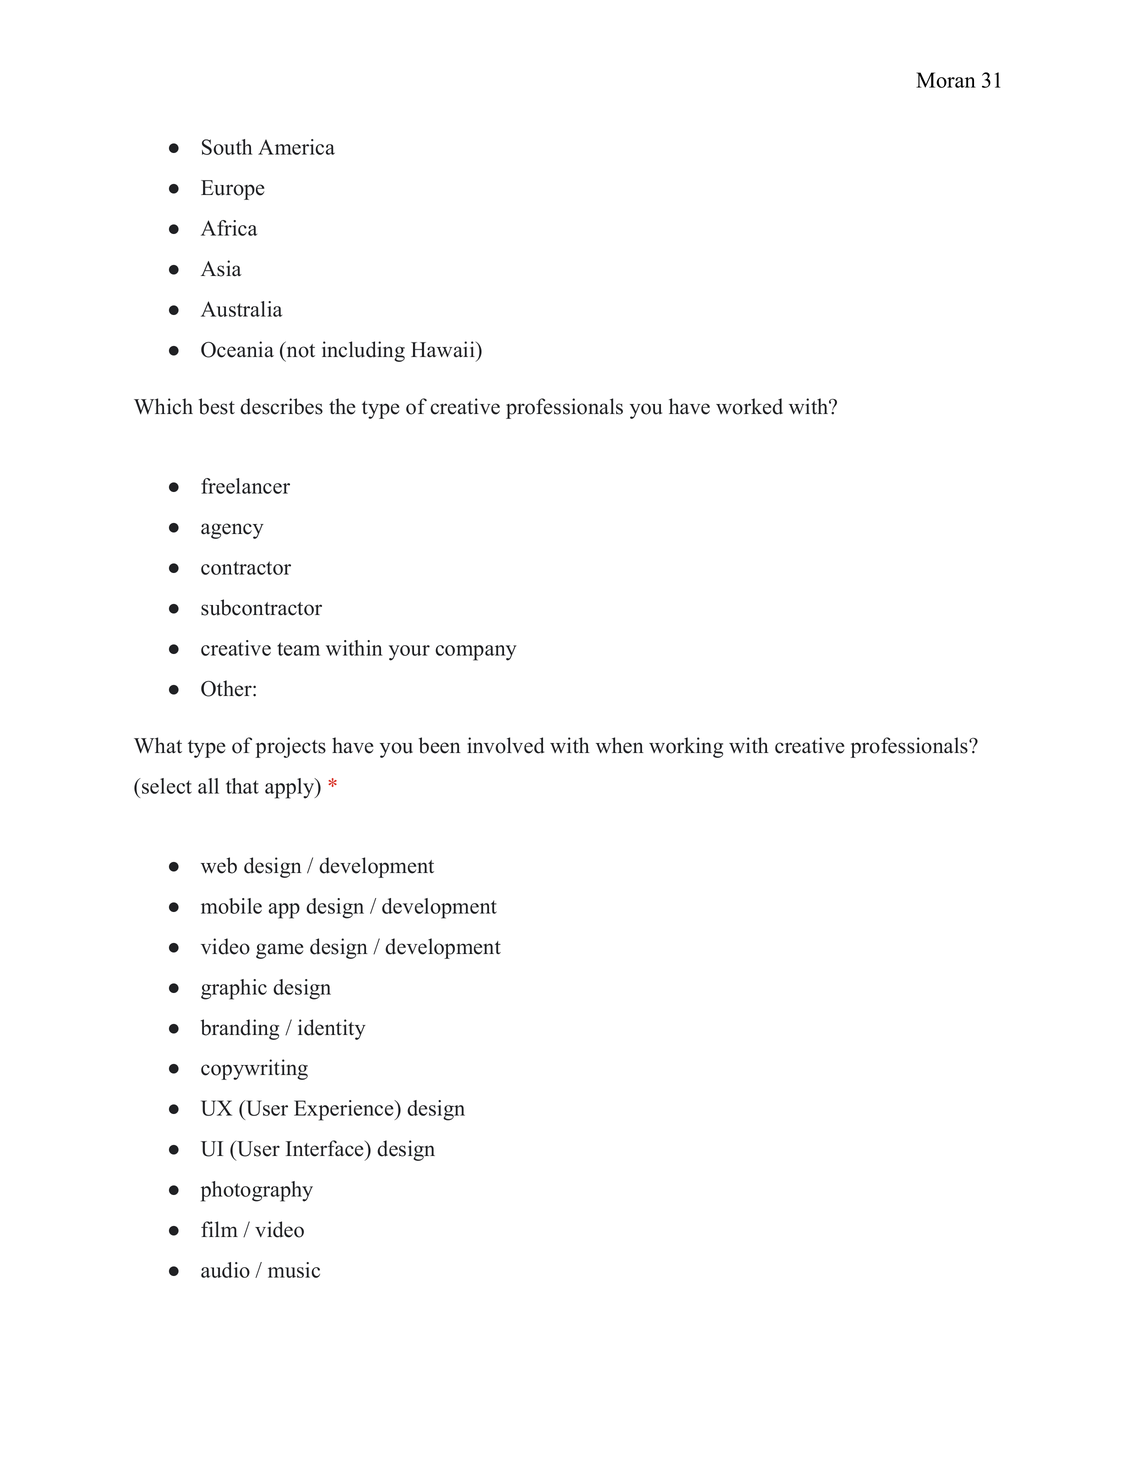  I want to click on Hawaii, so click(444, 349).
